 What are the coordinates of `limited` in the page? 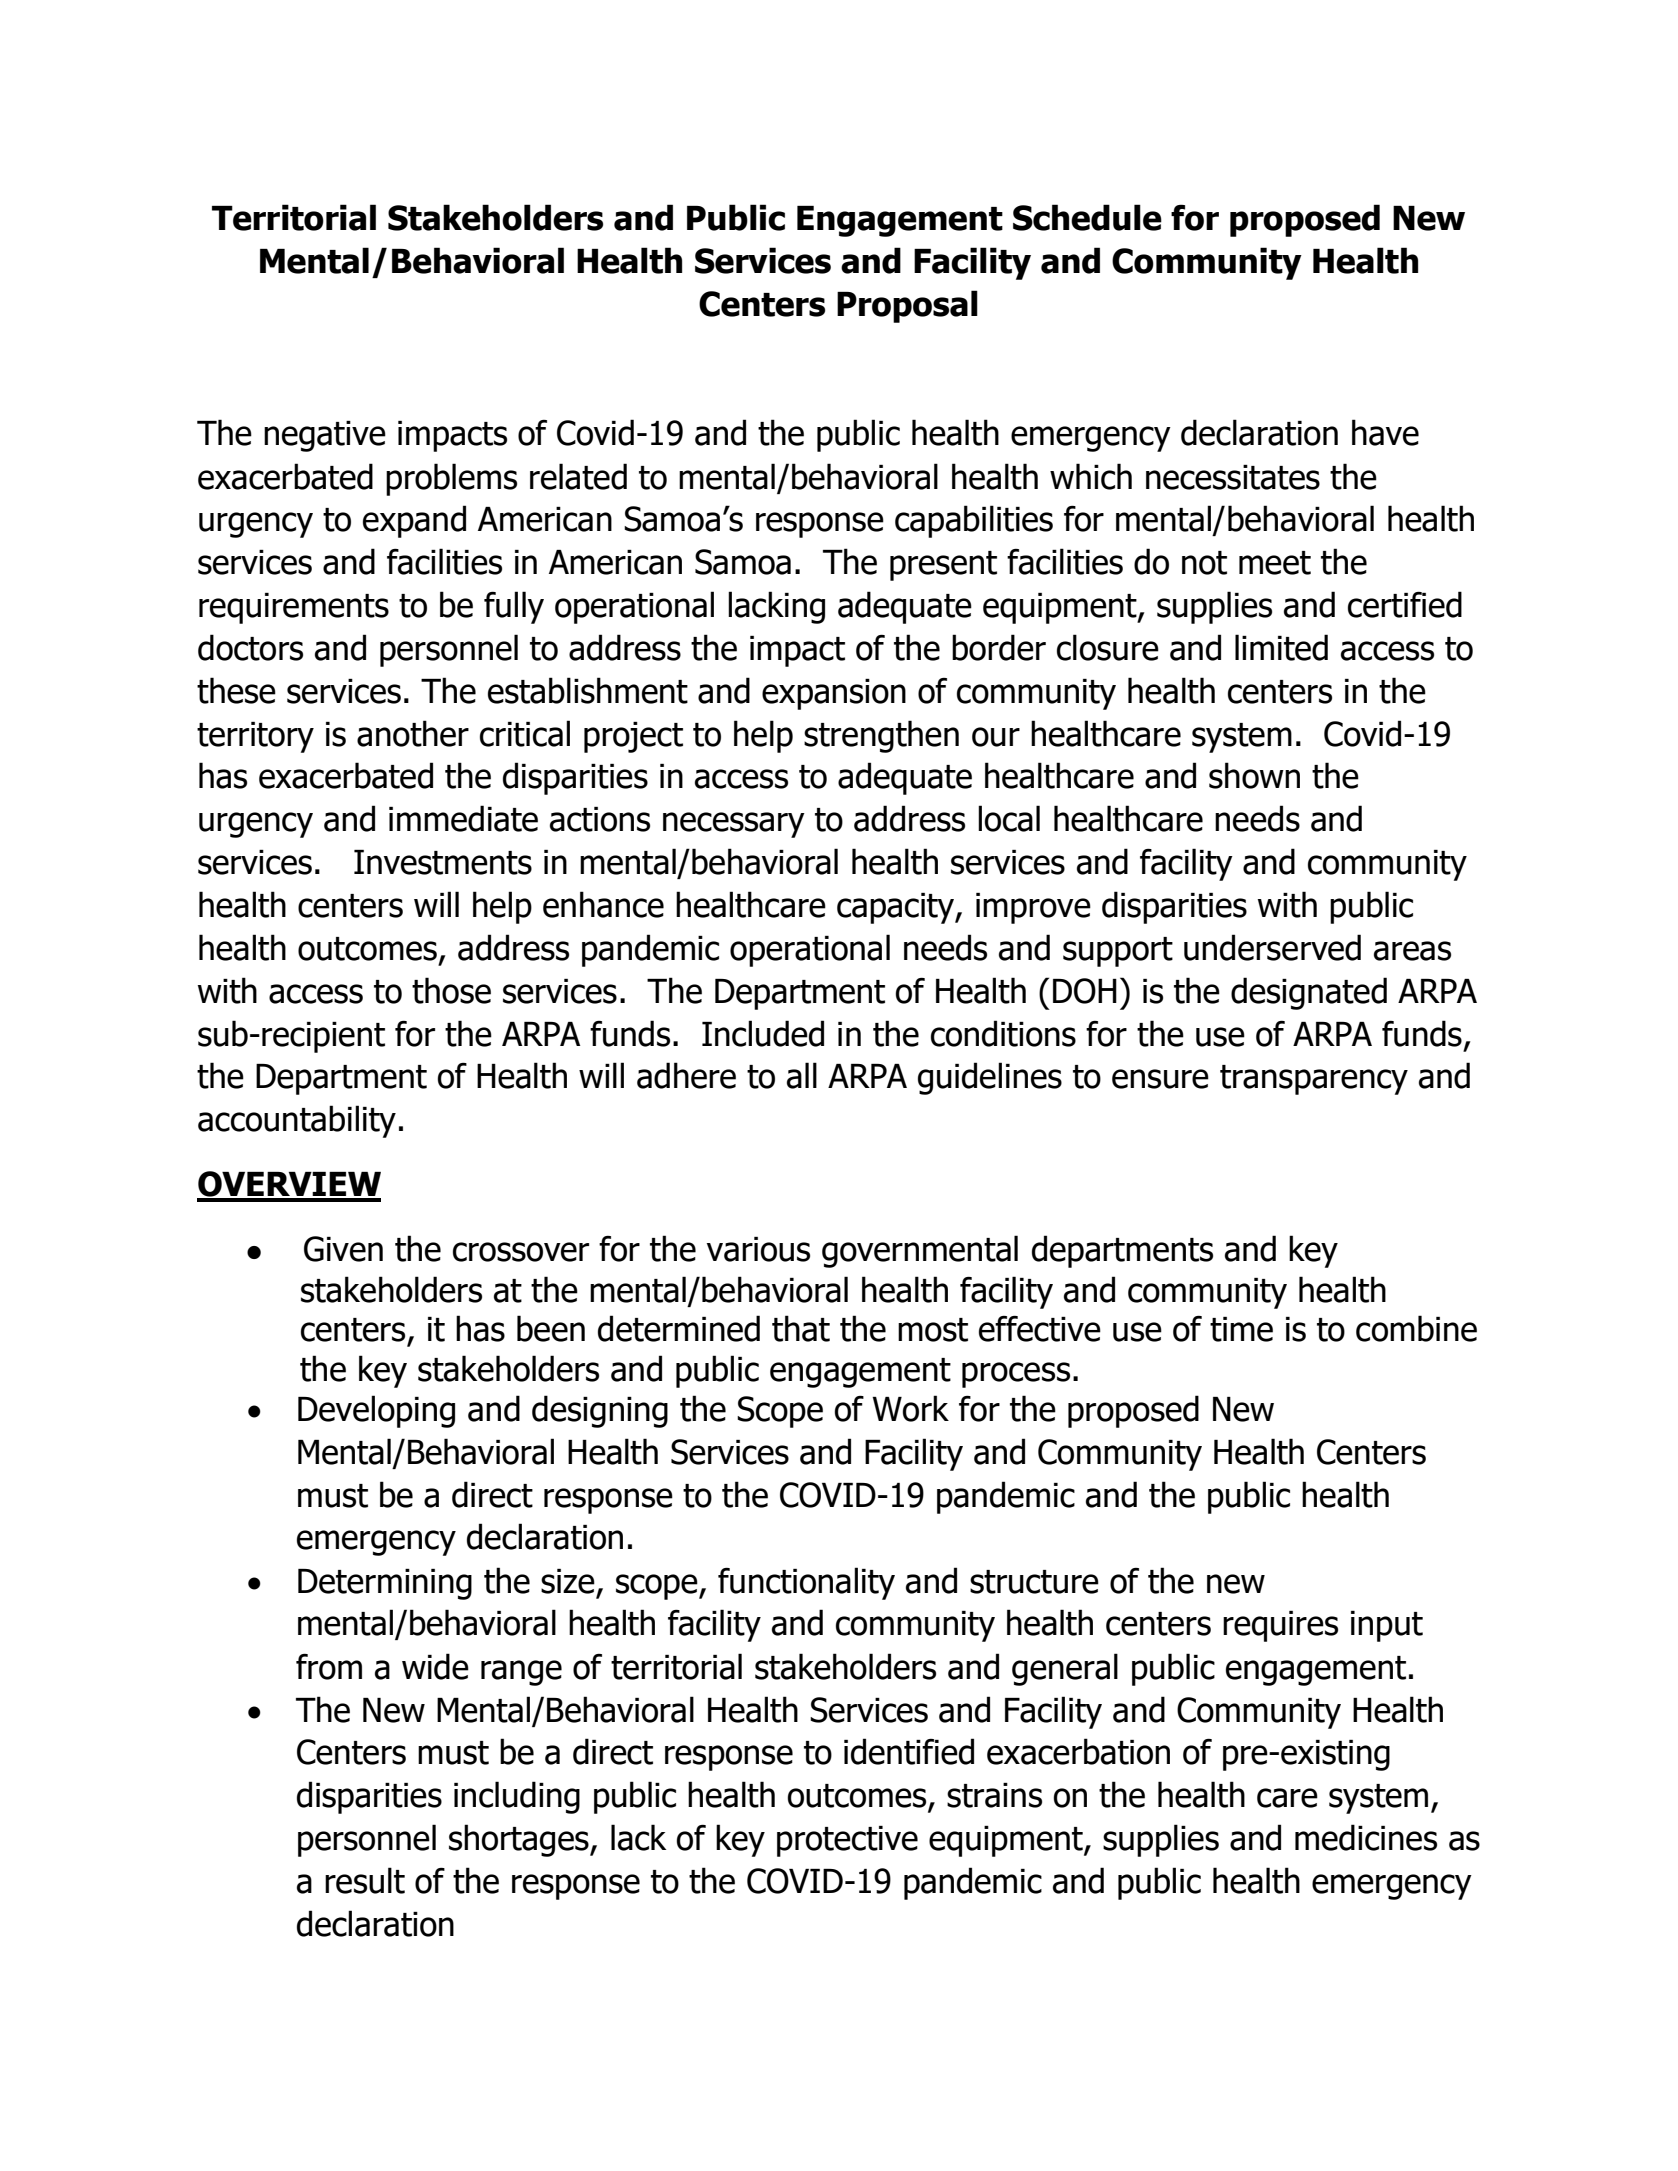 It's located at (1281, 647).
